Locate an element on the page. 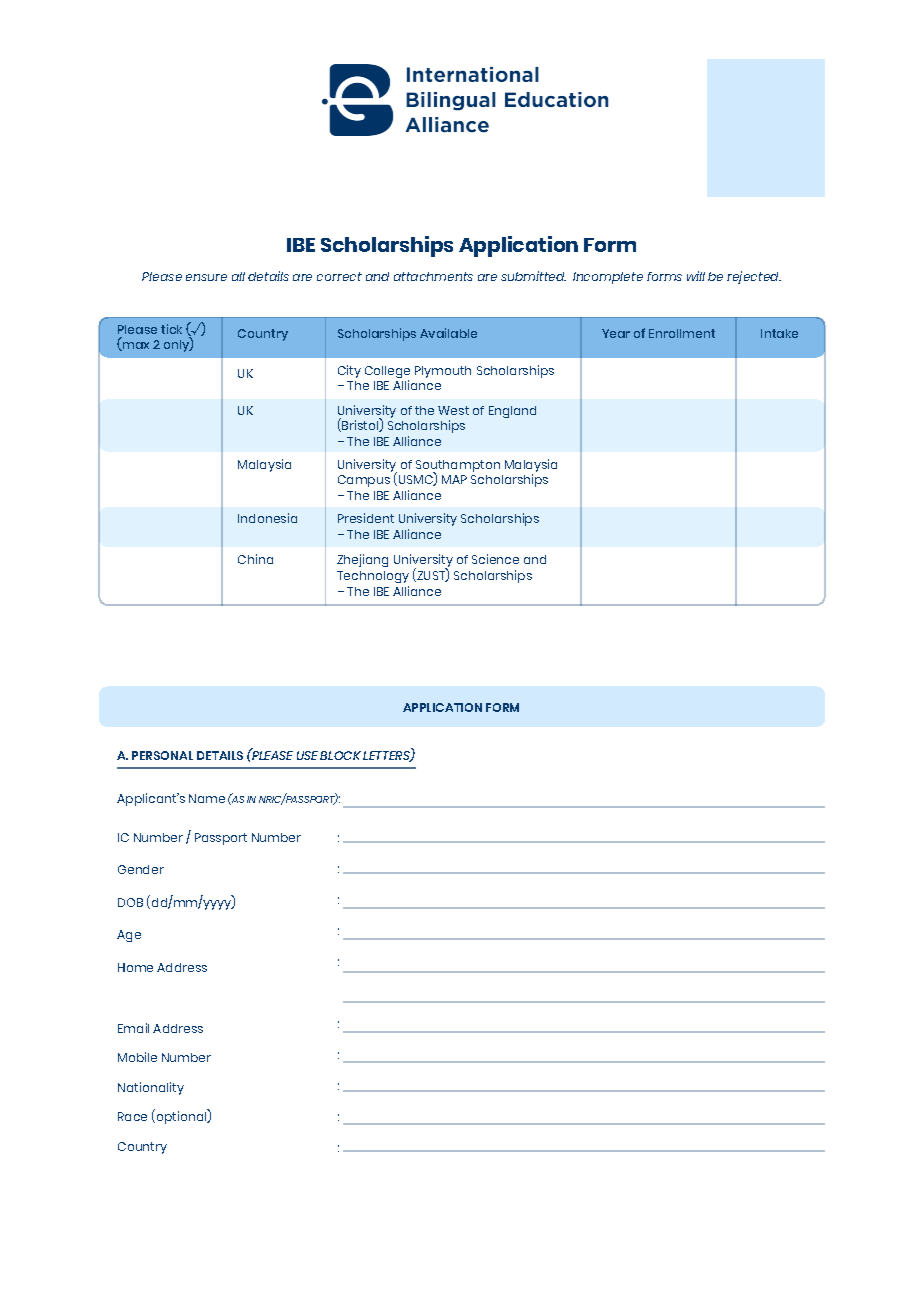 Image resolution: width=924 pixels, height=1308 pixels. Nationality is located at coordinates (151, 1088).
